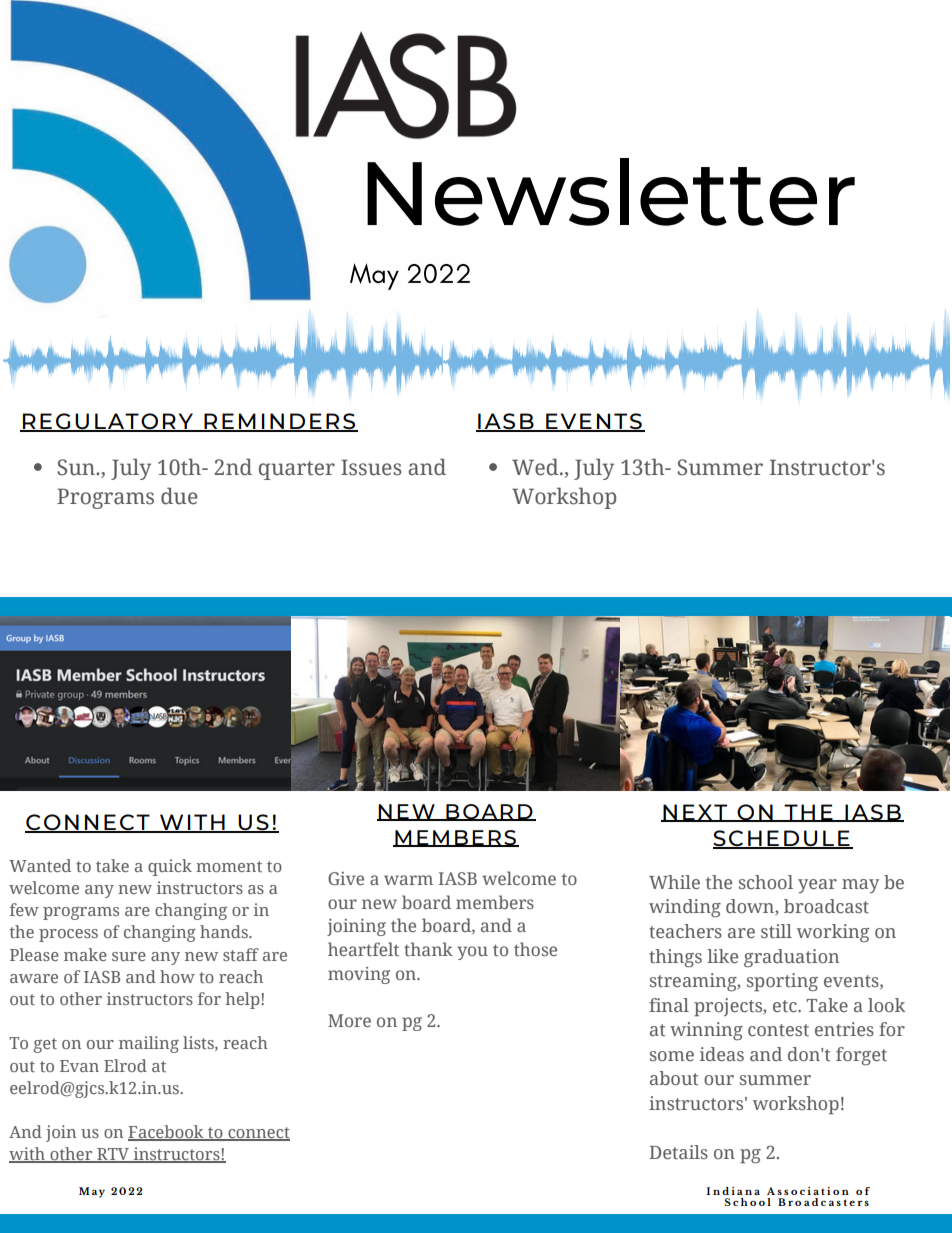  Describe the element at coordinates (297, 470) in the document. I see `quarter` at that location.
